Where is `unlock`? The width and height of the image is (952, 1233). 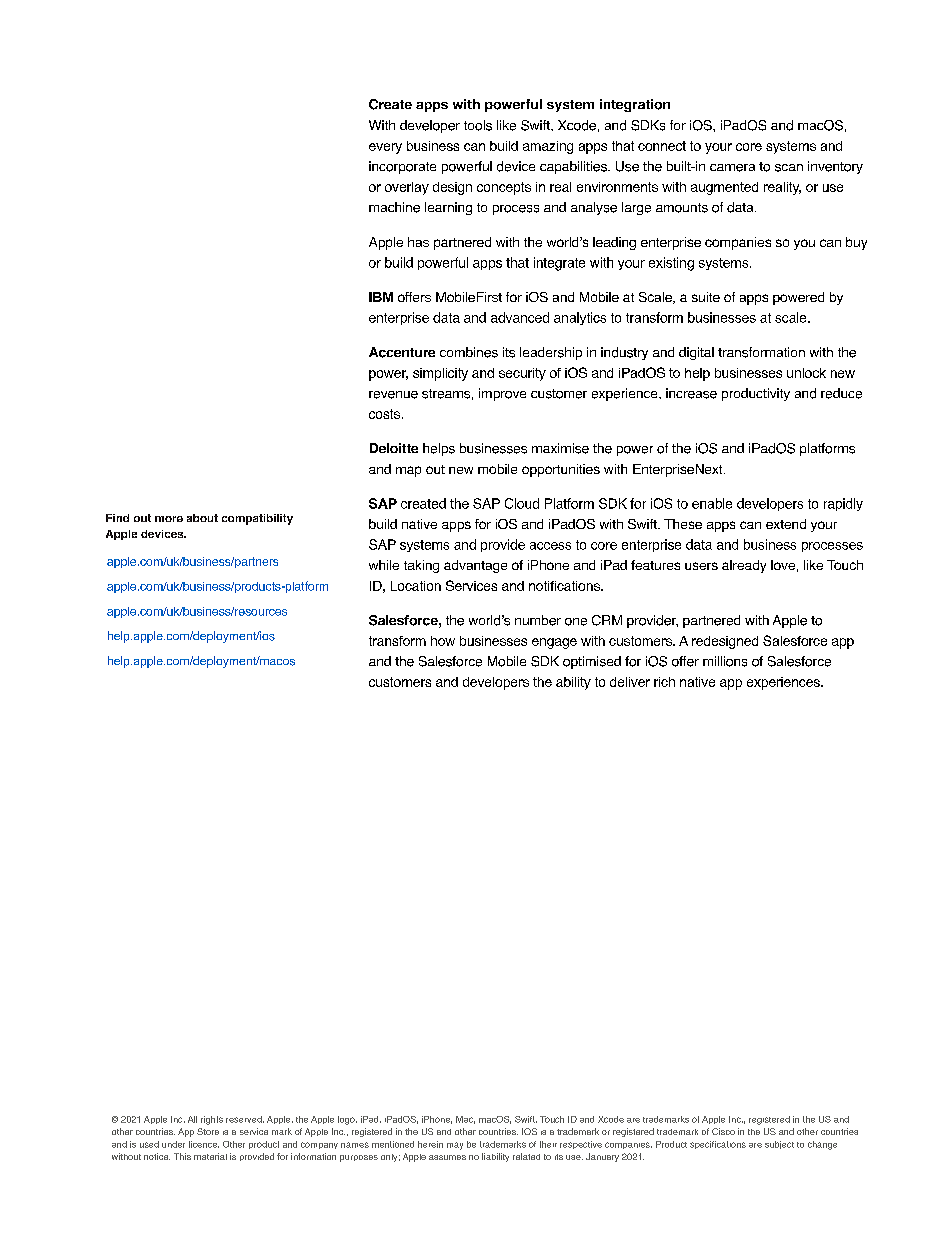
unlock is located at coordinates (806, 373).
